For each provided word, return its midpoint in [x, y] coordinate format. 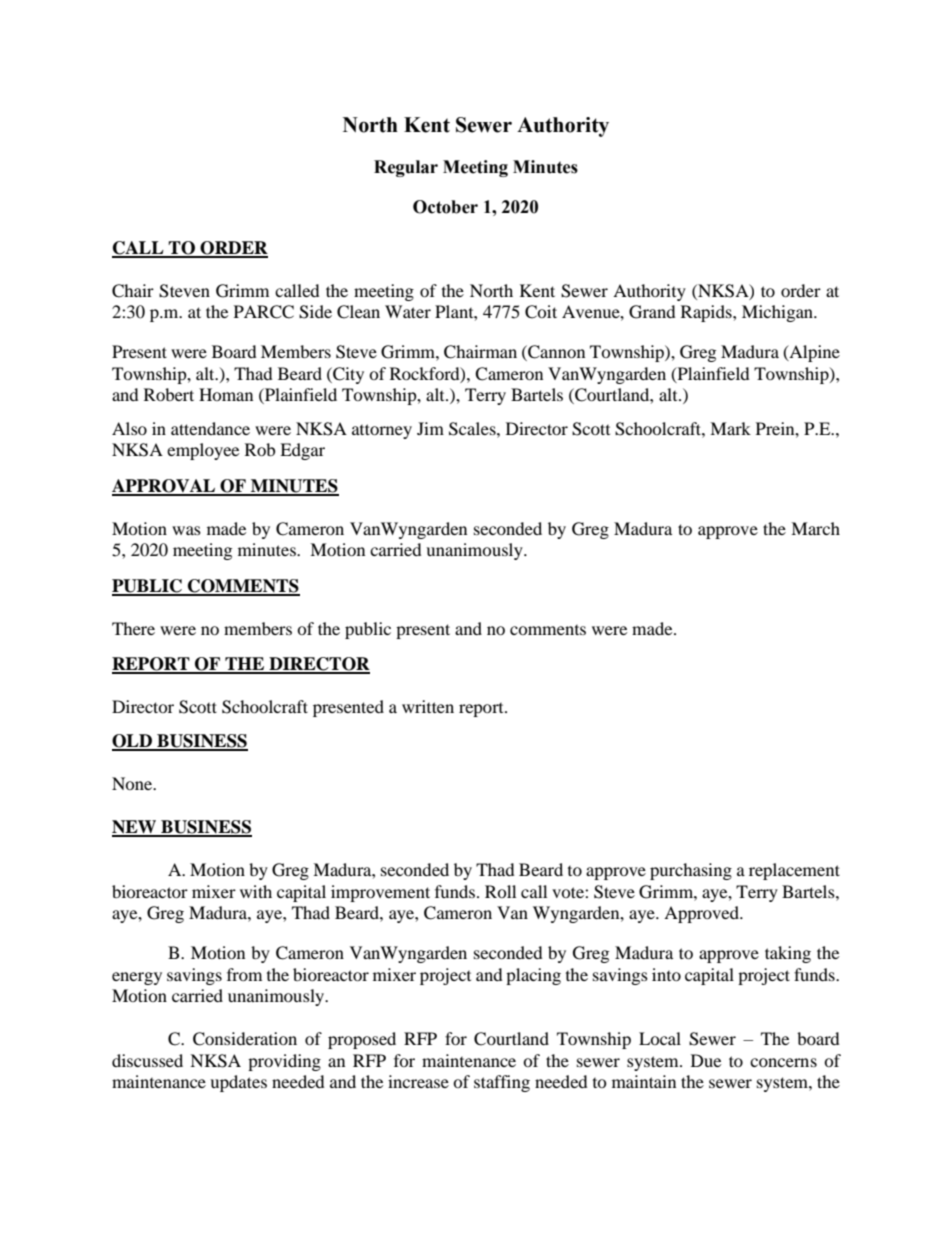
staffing [502, 1083]
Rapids [707, 313]
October [445, 207]
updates [238, 1083]
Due [706, 1060]
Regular [406, 168]
